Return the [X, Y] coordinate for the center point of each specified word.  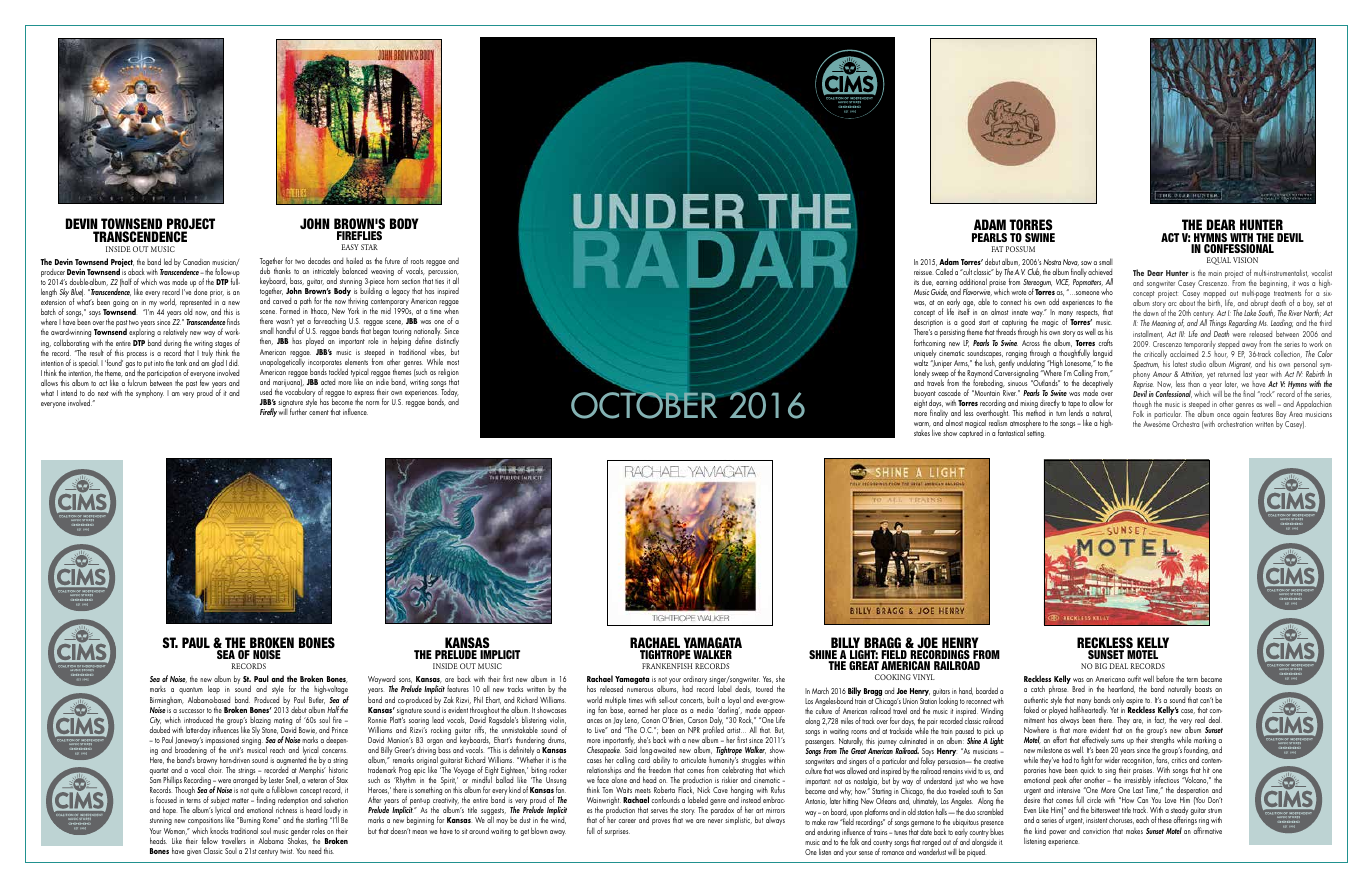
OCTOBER [645, 404]
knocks [219, 831]
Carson [697, 720]
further [298, 411]
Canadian [196, 262]
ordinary [694, 681]
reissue [923, 273]
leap [214, 691]
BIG [1101, 666]
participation [164, 375]
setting [1035, 434]
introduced [198, 719]
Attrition [1192, 374]
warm [922, 424]
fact [1160, 720]
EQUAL [1219, 261]
